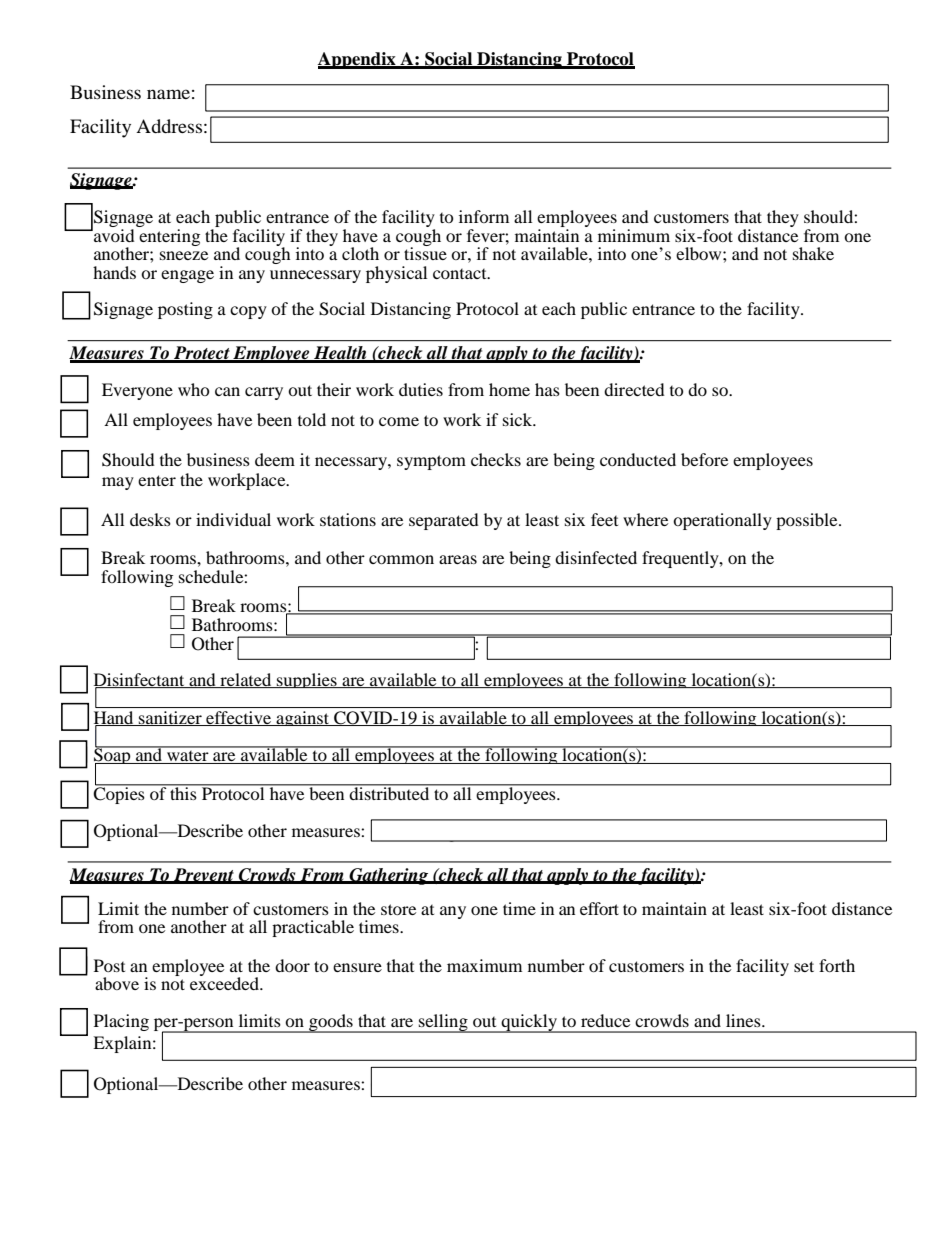 The width and height of the document is (952, 1233). I want to click on inform, so click(484, 216).
